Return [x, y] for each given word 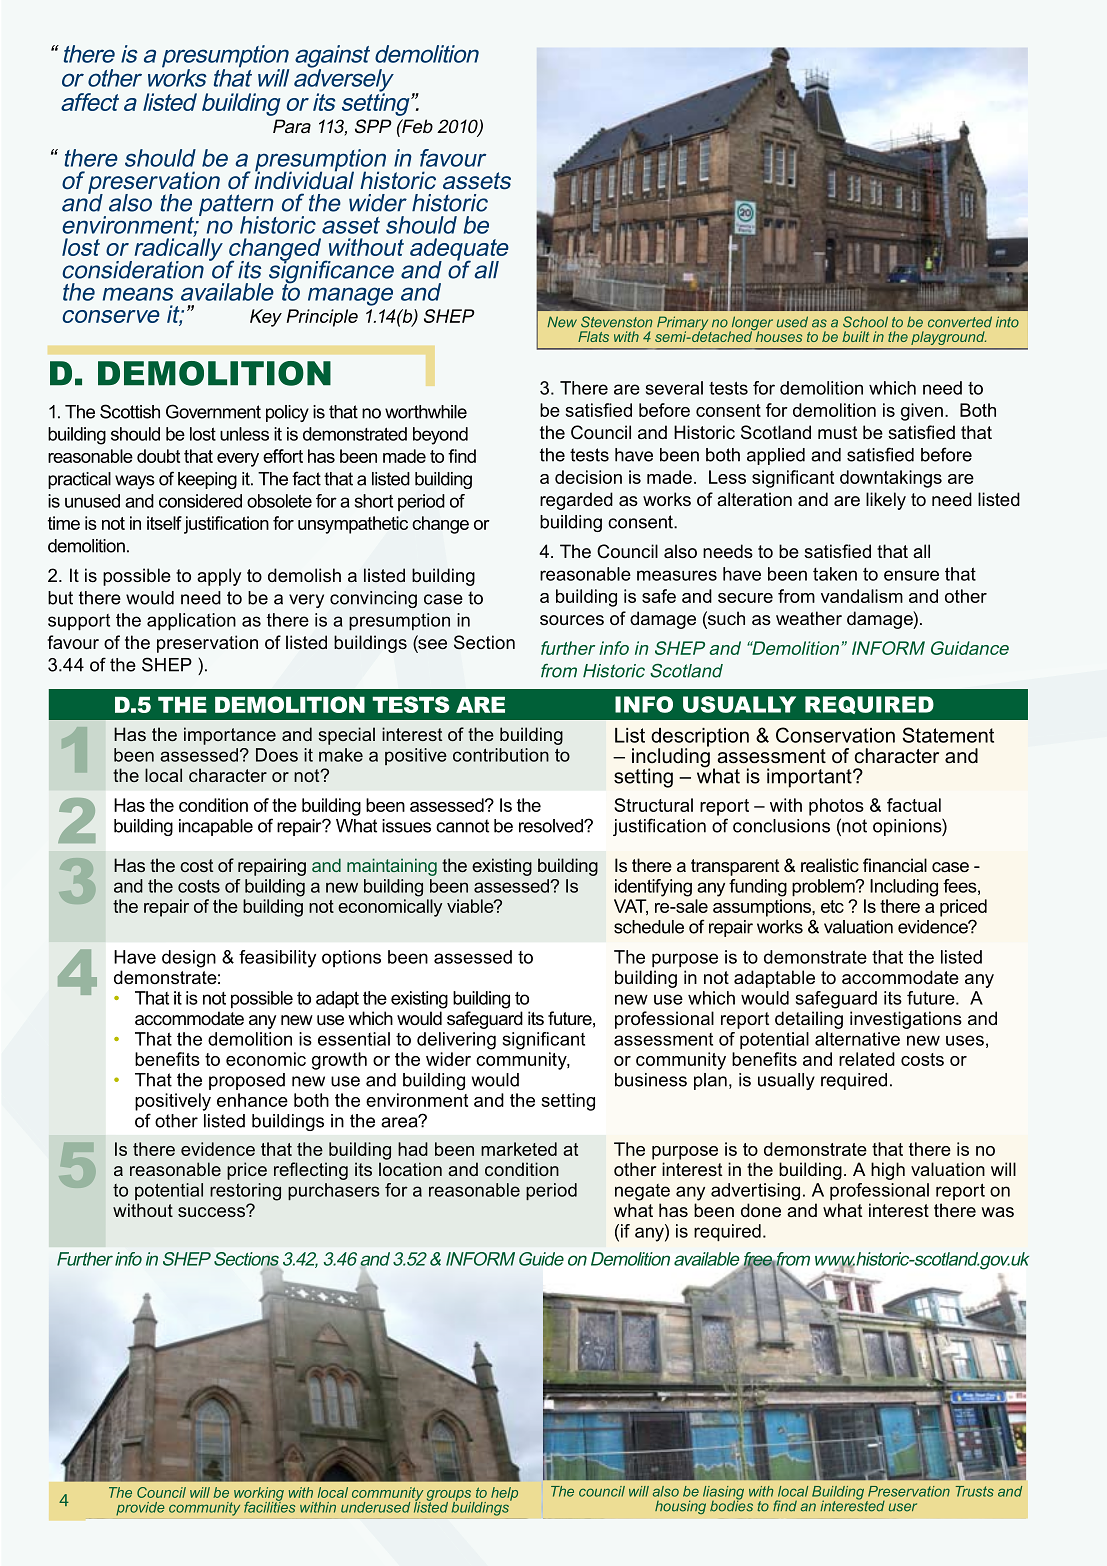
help [504, 1494]
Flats [593, 336]
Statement [948, 735]
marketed [519, 1149]
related [867, 1059]
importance [230, 736]
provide [140, 1508]
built [856, 336]
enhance [252, 1100]
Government [213, 411]
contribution [501, 755]
